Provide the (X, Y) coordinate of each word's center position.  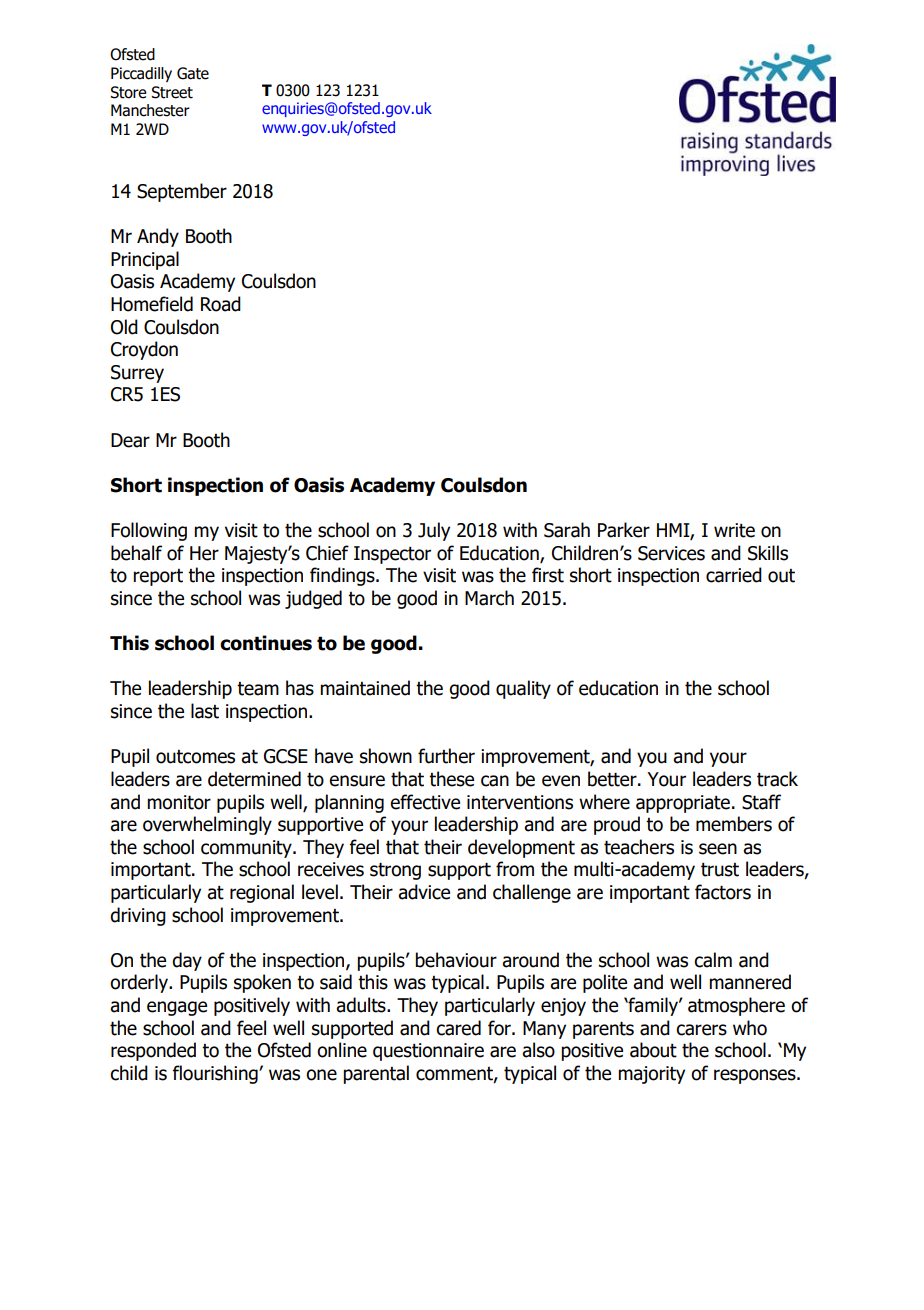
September (182, 192)
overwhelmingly (207, 825)
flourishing (216, 1074)
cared (458, 1028)
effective (425, 802)
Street (172, 92)
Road (221, 304)
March (489, 598)
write (734, 530)
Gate (193, 73)
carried (734, 575)
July (434, 531)
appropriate (683, 804)
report (158, 577)
